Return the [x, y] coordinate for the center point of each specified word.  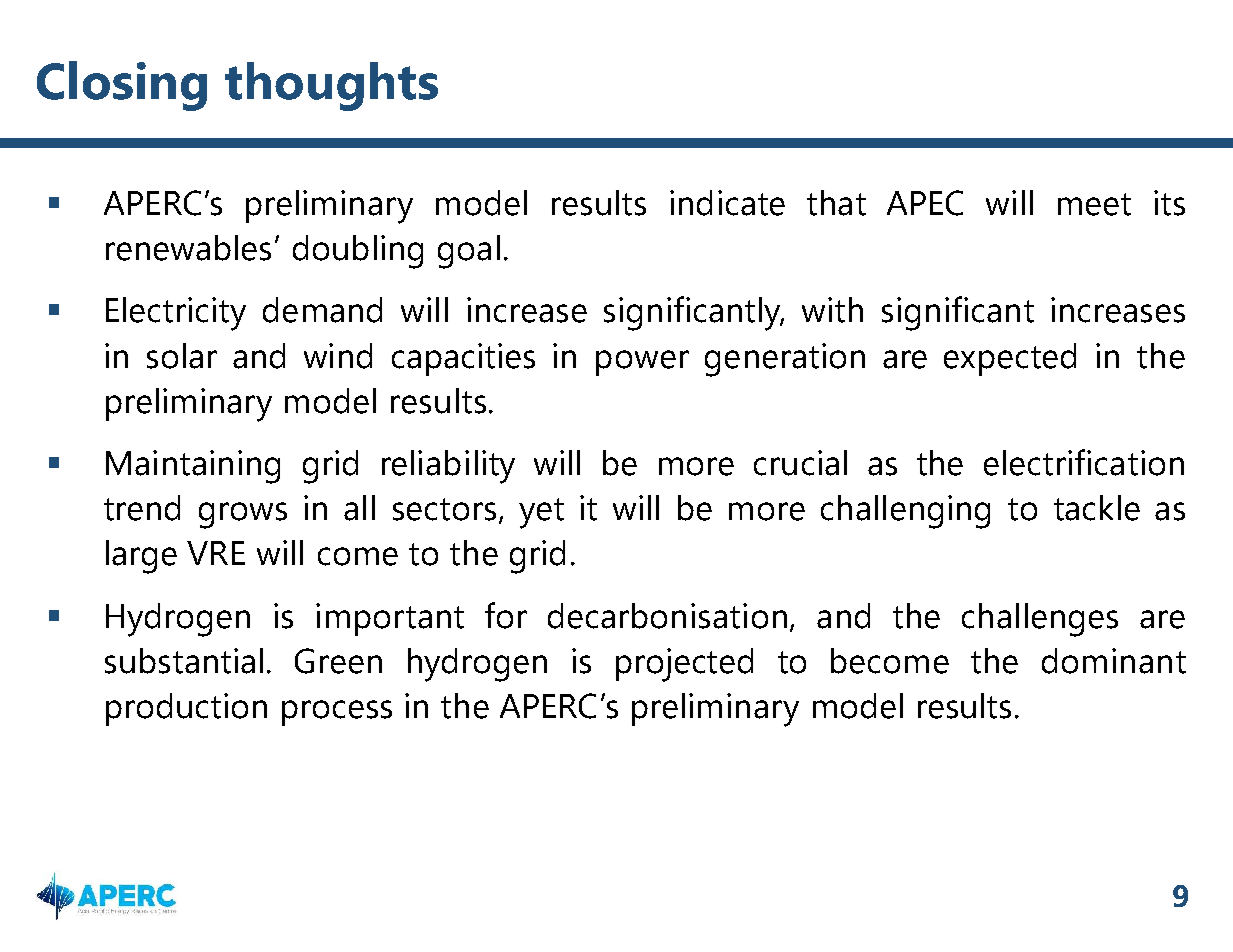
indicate [727, 203]
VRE [216, 553]
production [186, 709]
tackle [1097, 508]
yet [541, 513]
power [642, 363]
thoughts [331, 86]
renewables [188, 248]
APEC [925, 203]
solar [182, 356]
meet [1094, 204]
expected [1010, 359]
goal [469, 252]
